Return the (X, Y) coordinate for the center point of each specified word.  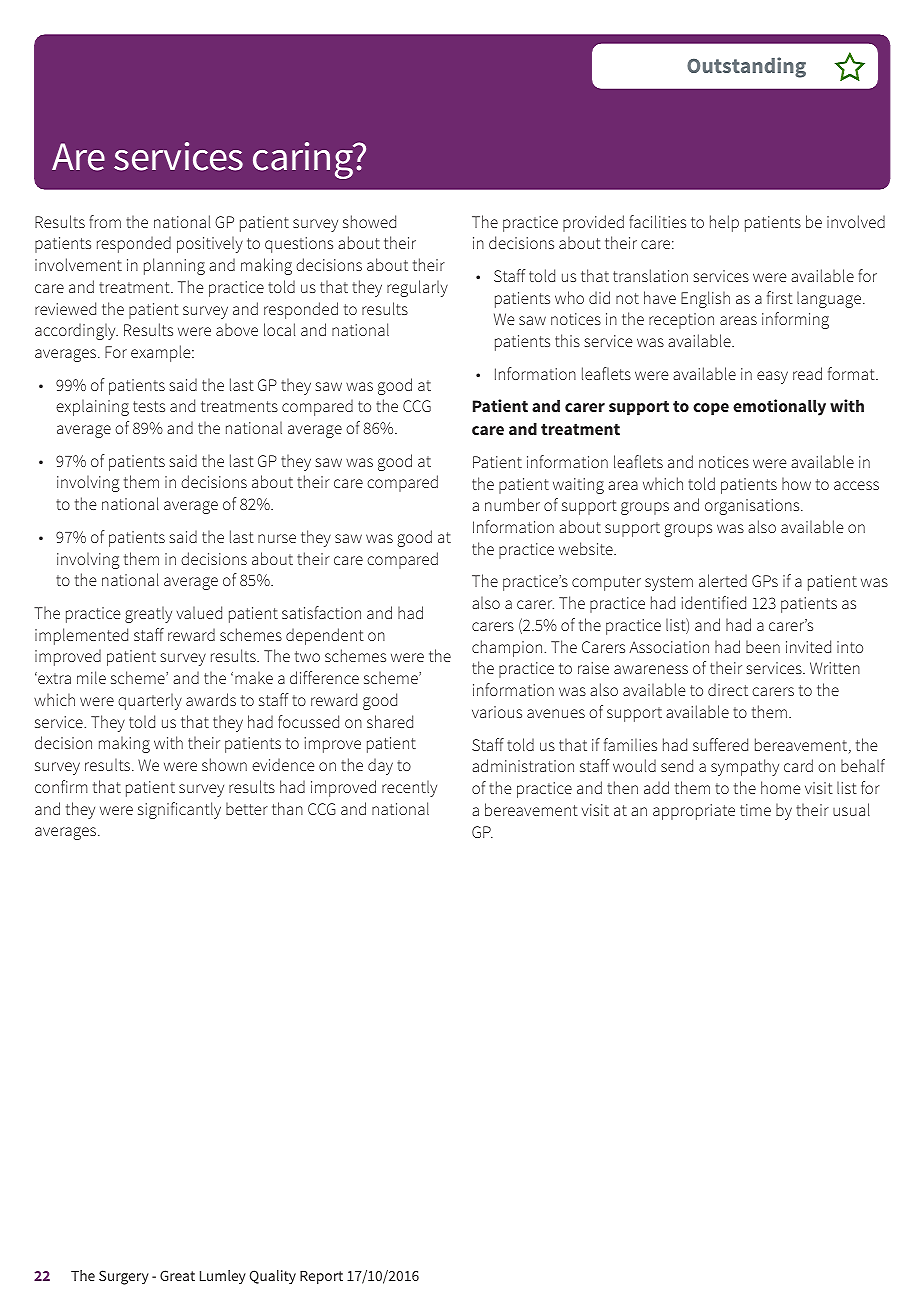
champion (508, 648)
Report (321, 1277)
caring (304, 160)
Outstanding (746, 67)
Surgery (124, 1277)
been (763, 646)
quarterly (150, 701)
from (105, 221)
